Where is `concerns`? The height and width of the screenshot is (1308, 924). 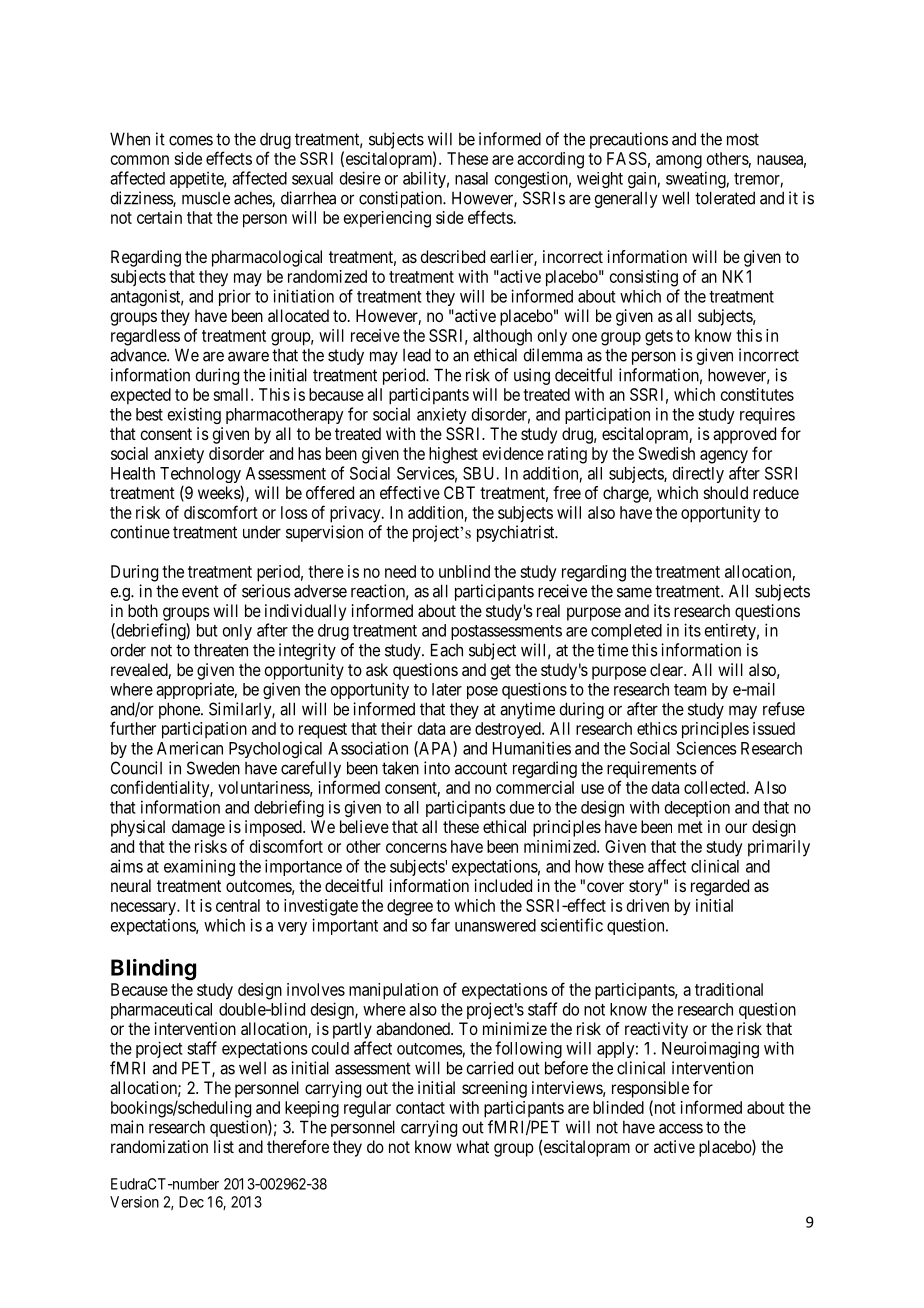
concerns is located at coordinates (416, 848).
